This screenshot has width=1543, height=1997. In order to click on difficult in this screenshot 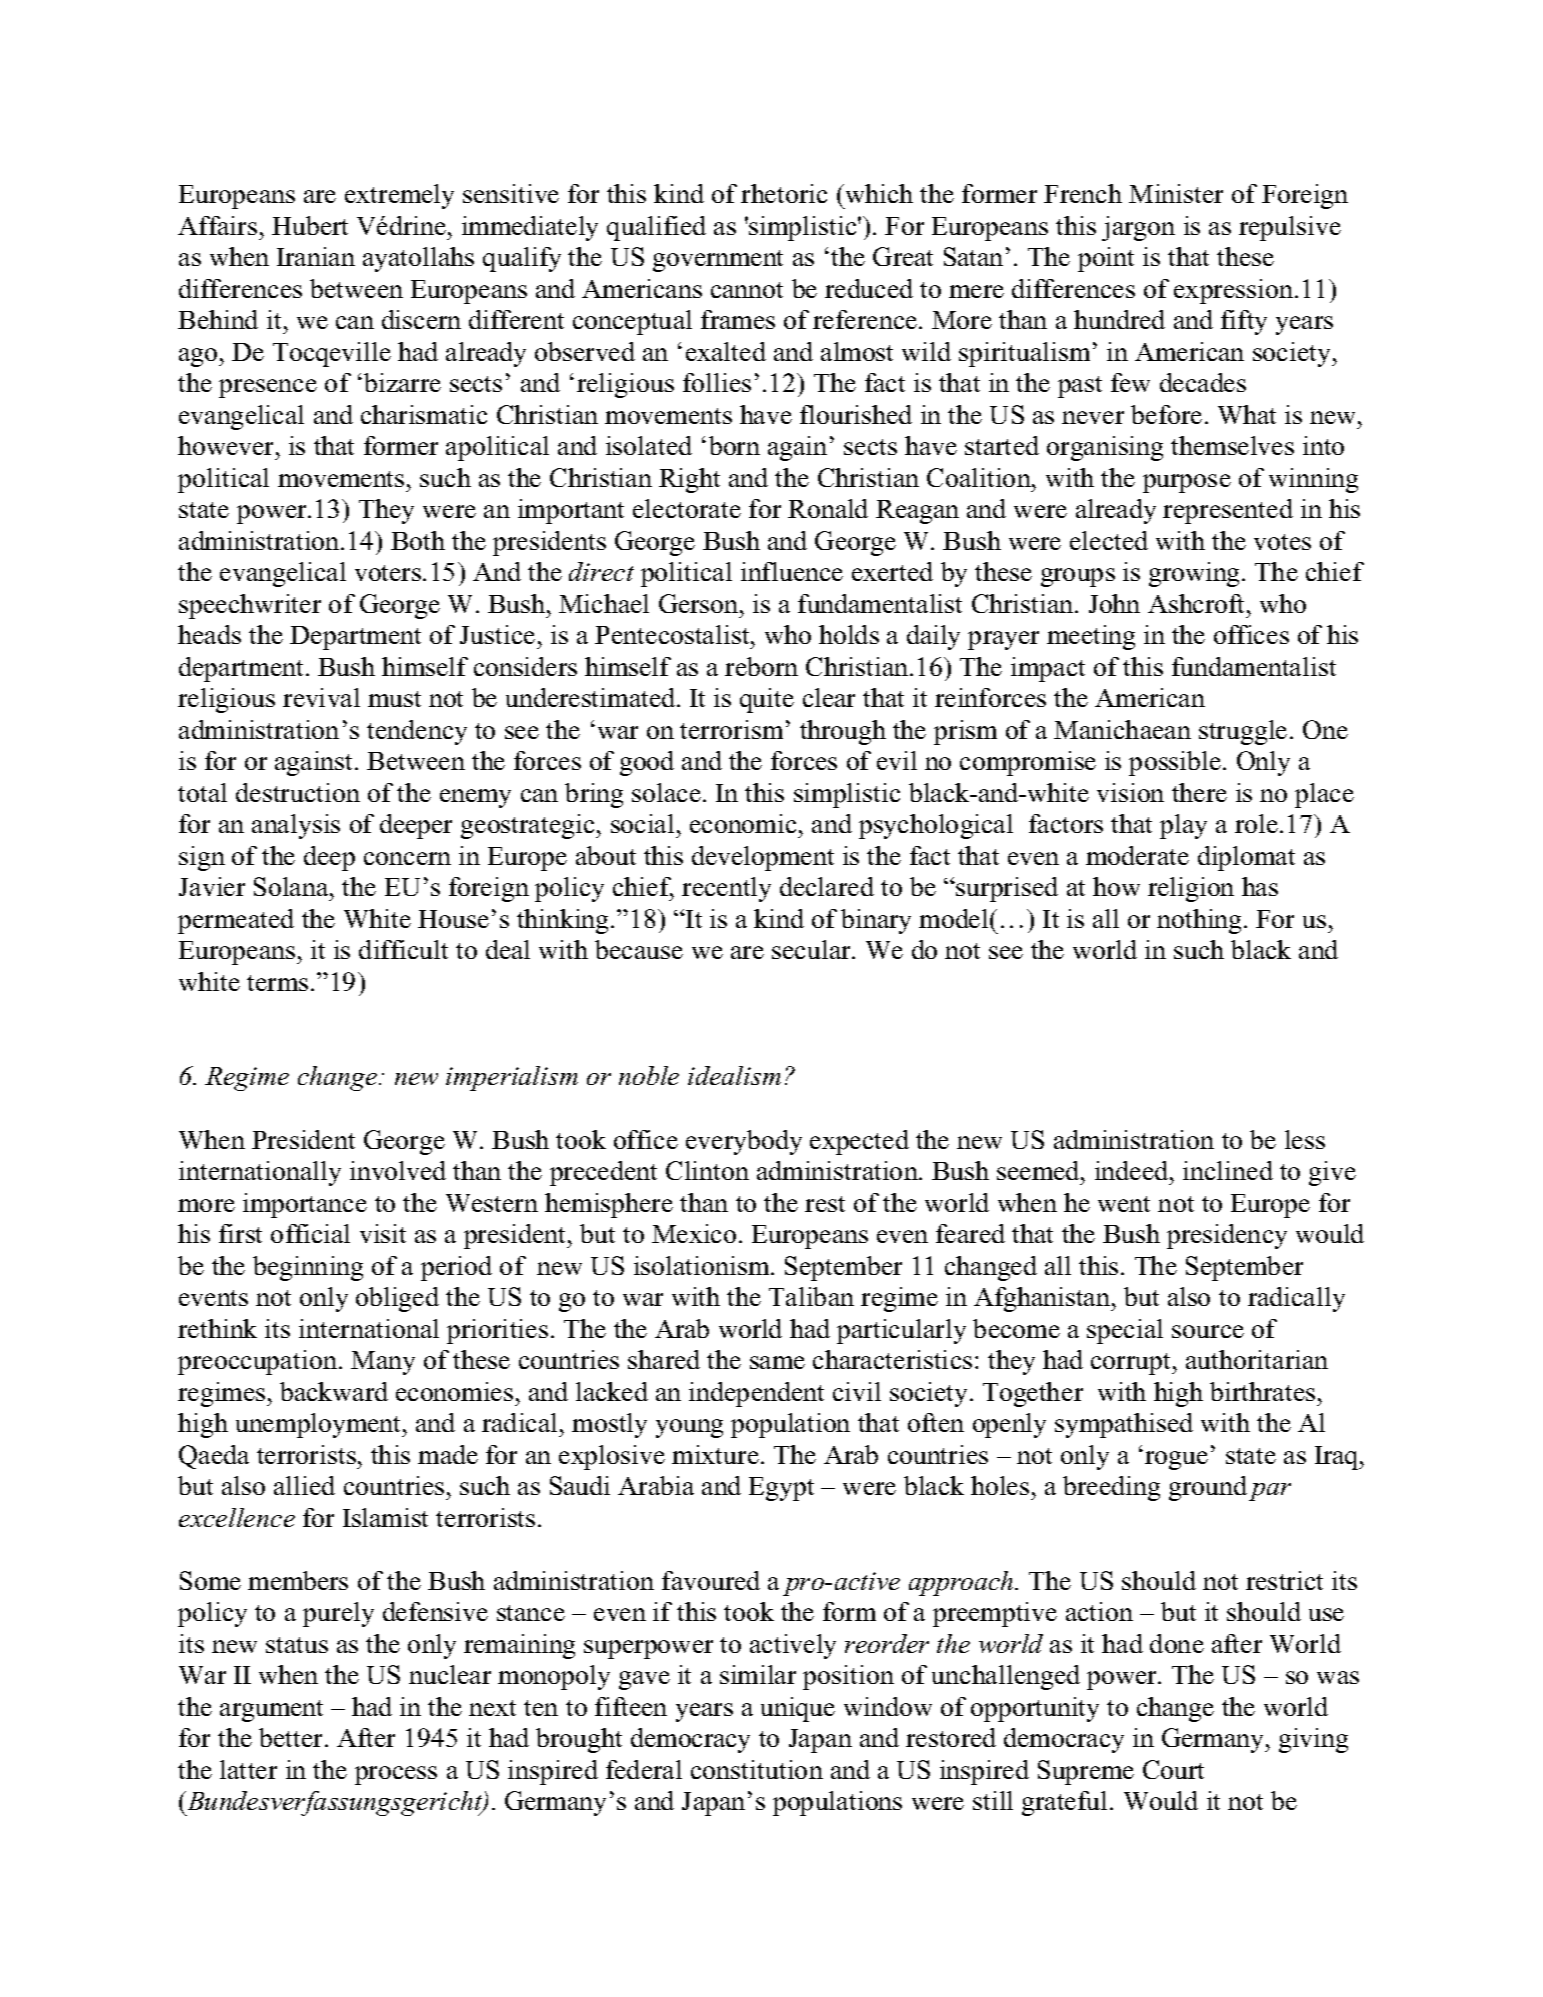, I will do `click(403, 949)`.
